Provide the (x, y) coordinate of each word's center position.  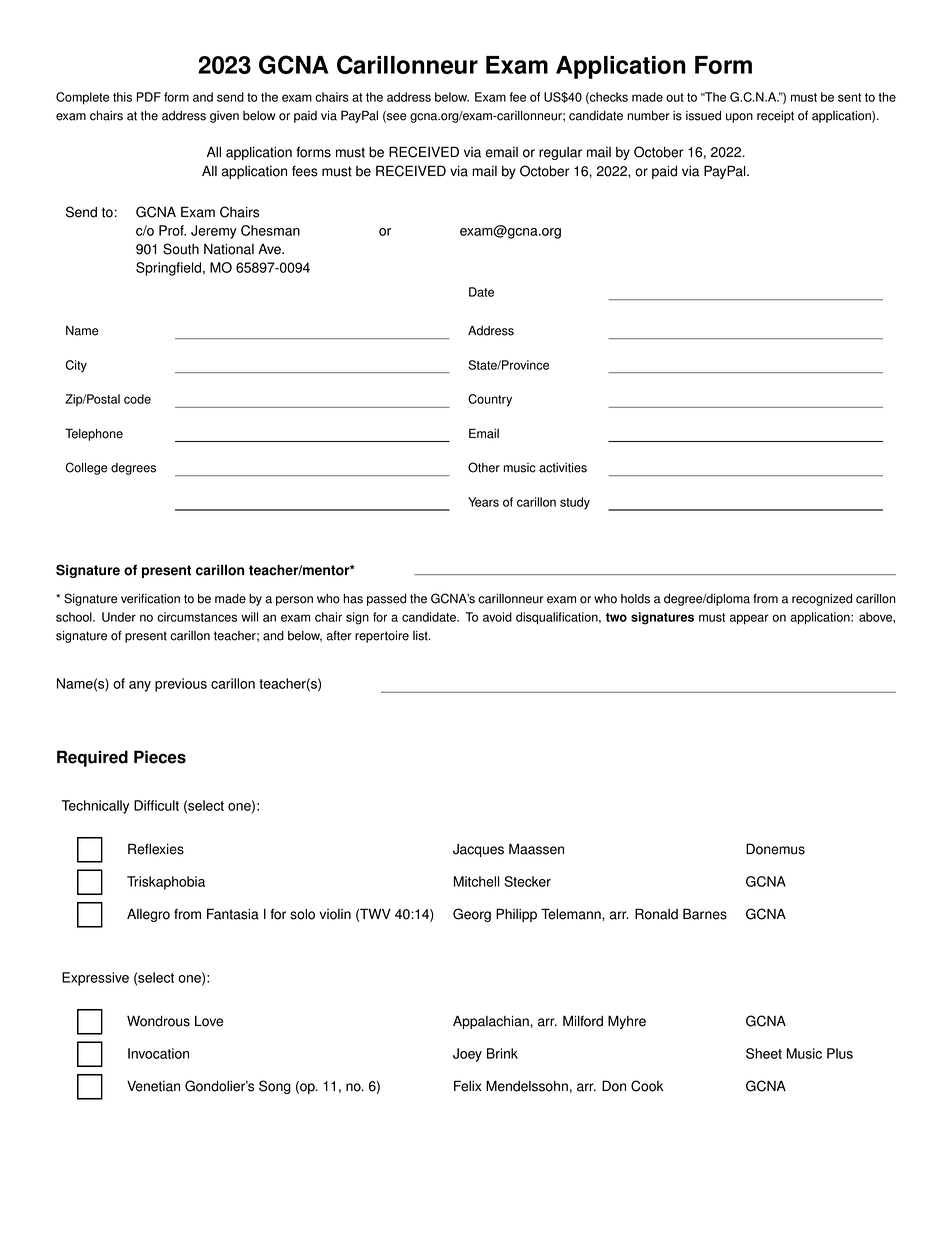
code (137, 399)
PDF (149, 97)
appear (749, 619)
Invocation (158, 1053)
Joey (467, 1055)
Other (484, 467)
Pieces (160, 757)
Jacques (478, 850)
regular (560, 153)
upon (739, 118)
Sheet (764, 1053)
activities (563, 468)
